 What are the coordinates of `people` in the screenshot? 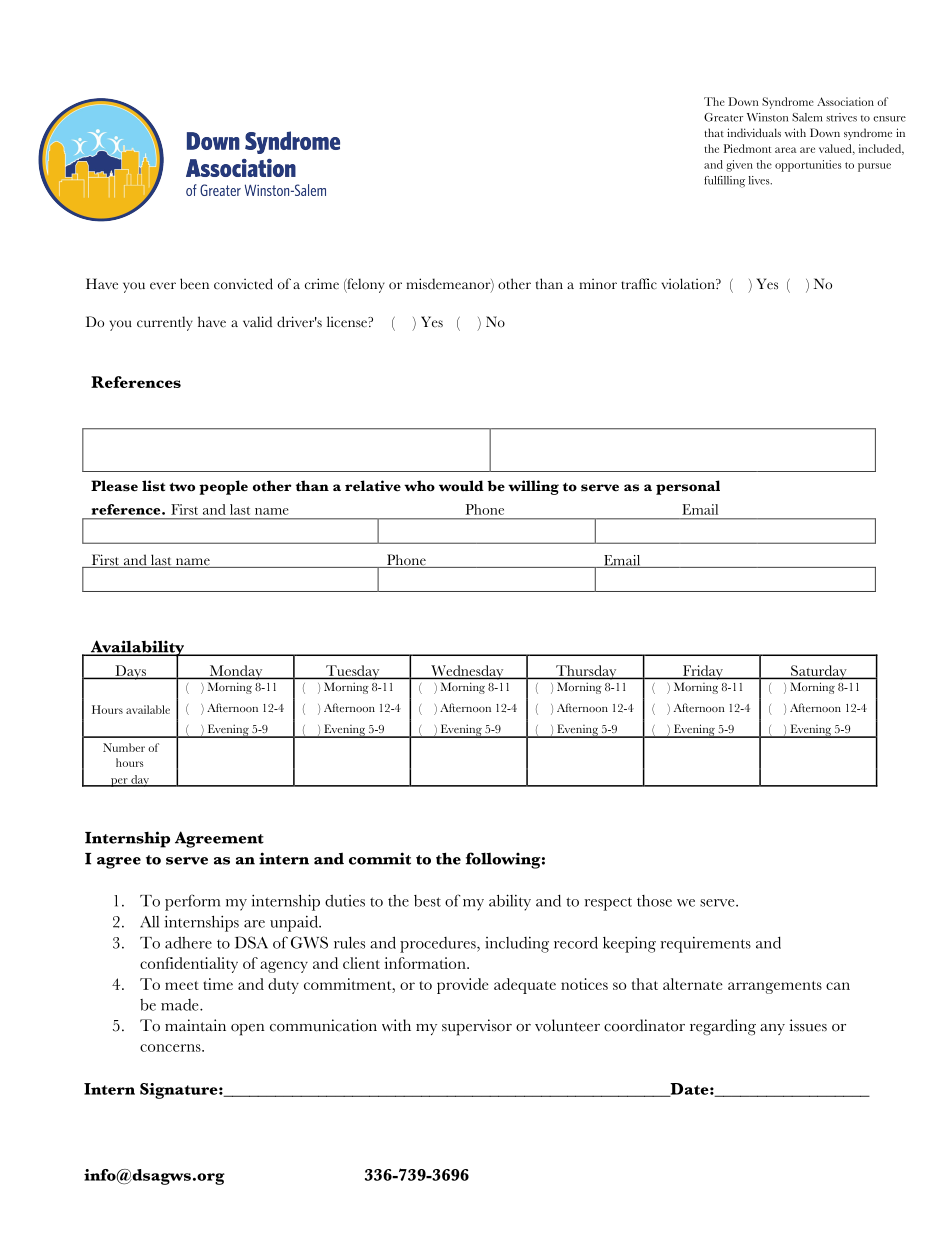 It's located at (223, 487).
